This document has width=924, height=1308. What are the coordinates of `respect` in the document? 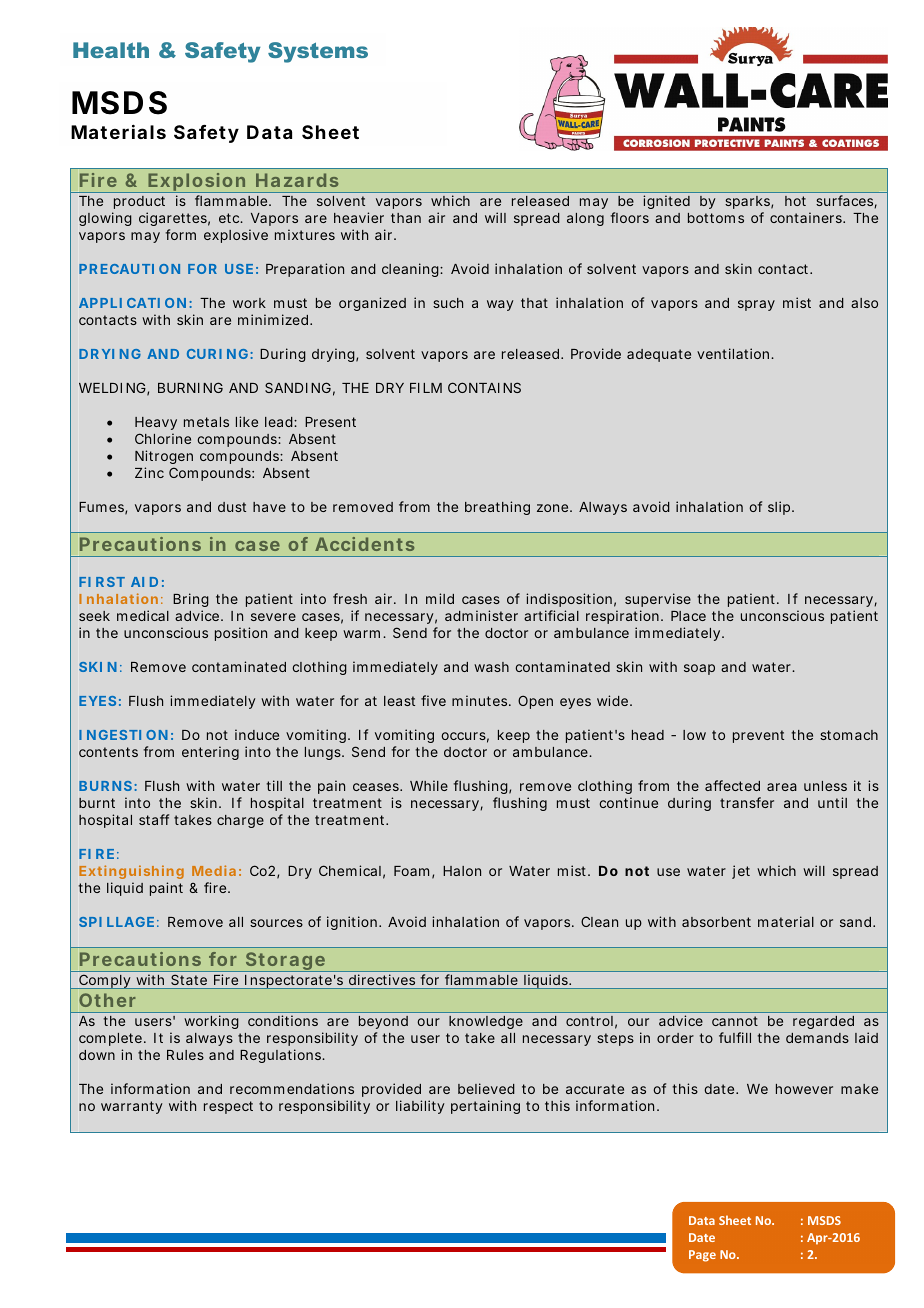 It's located at (228, 1107).
